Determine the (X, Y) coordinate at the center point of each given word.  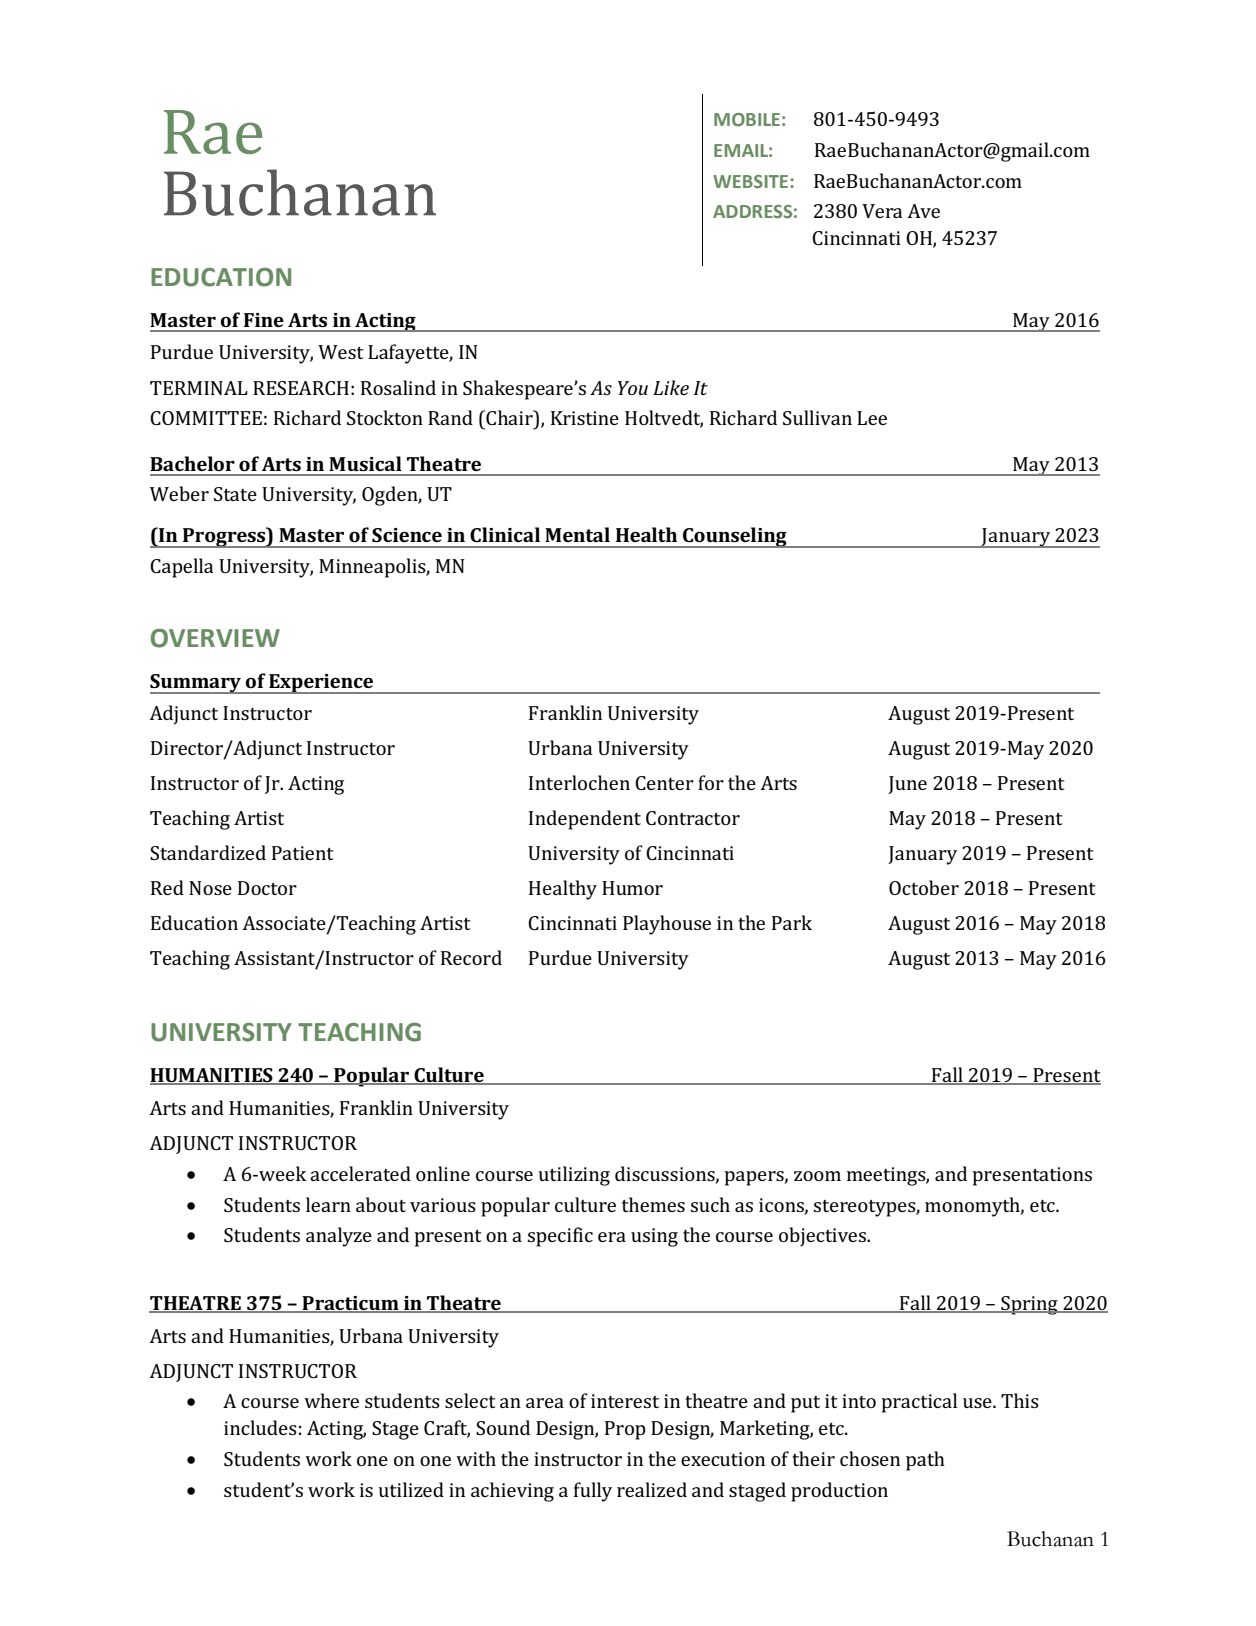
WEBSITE (750, 181)
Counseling (735, 537)
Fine (264, 320)
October (924, 887)
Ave (923, 211)
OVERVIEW (215, 638)
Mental (577, 534)
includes (260, 1427)
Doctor (267, 888)
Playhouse (667, 925)
